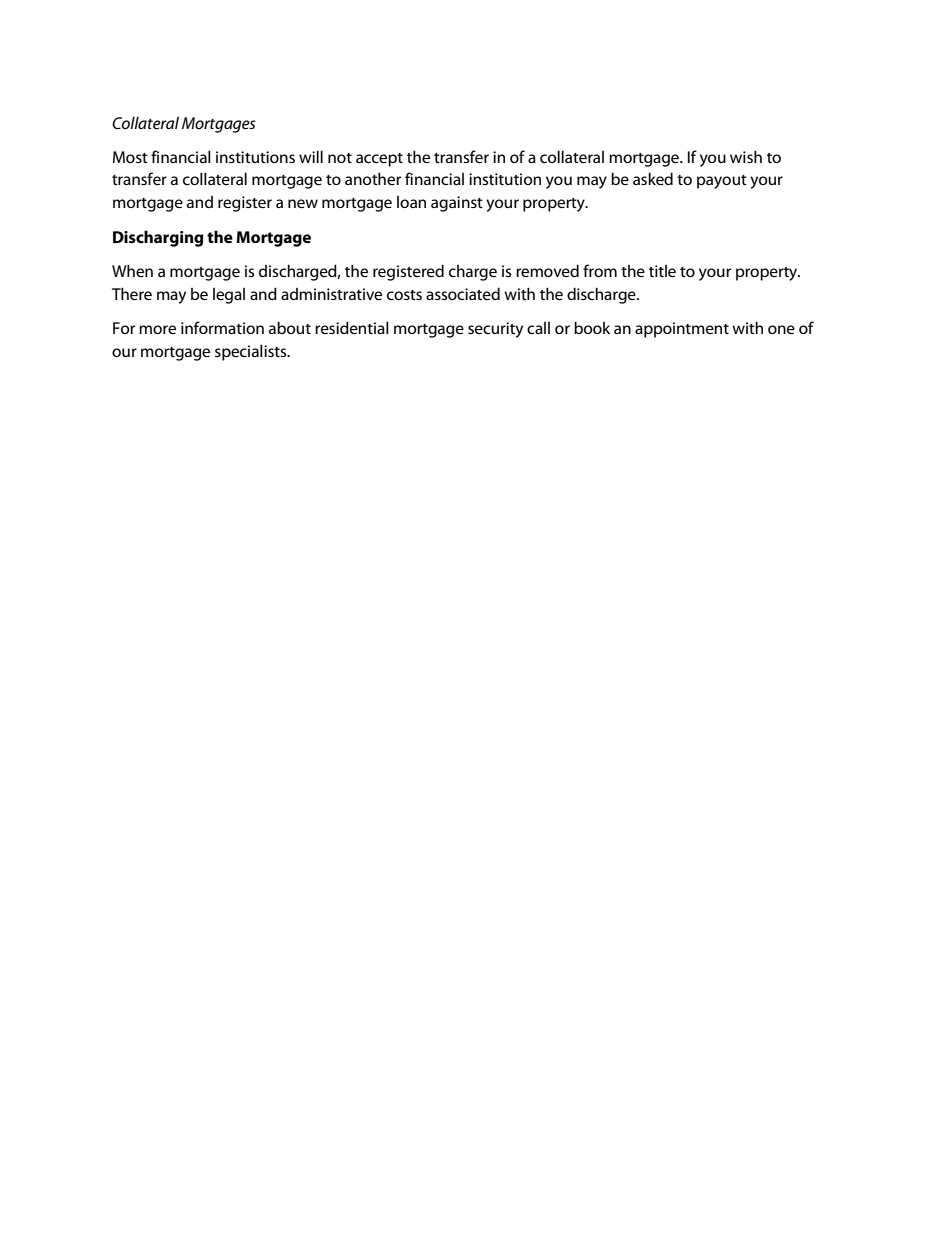  Describe the element at coordinates (379, 160) in the screenshot. I see `accept` at that location.
